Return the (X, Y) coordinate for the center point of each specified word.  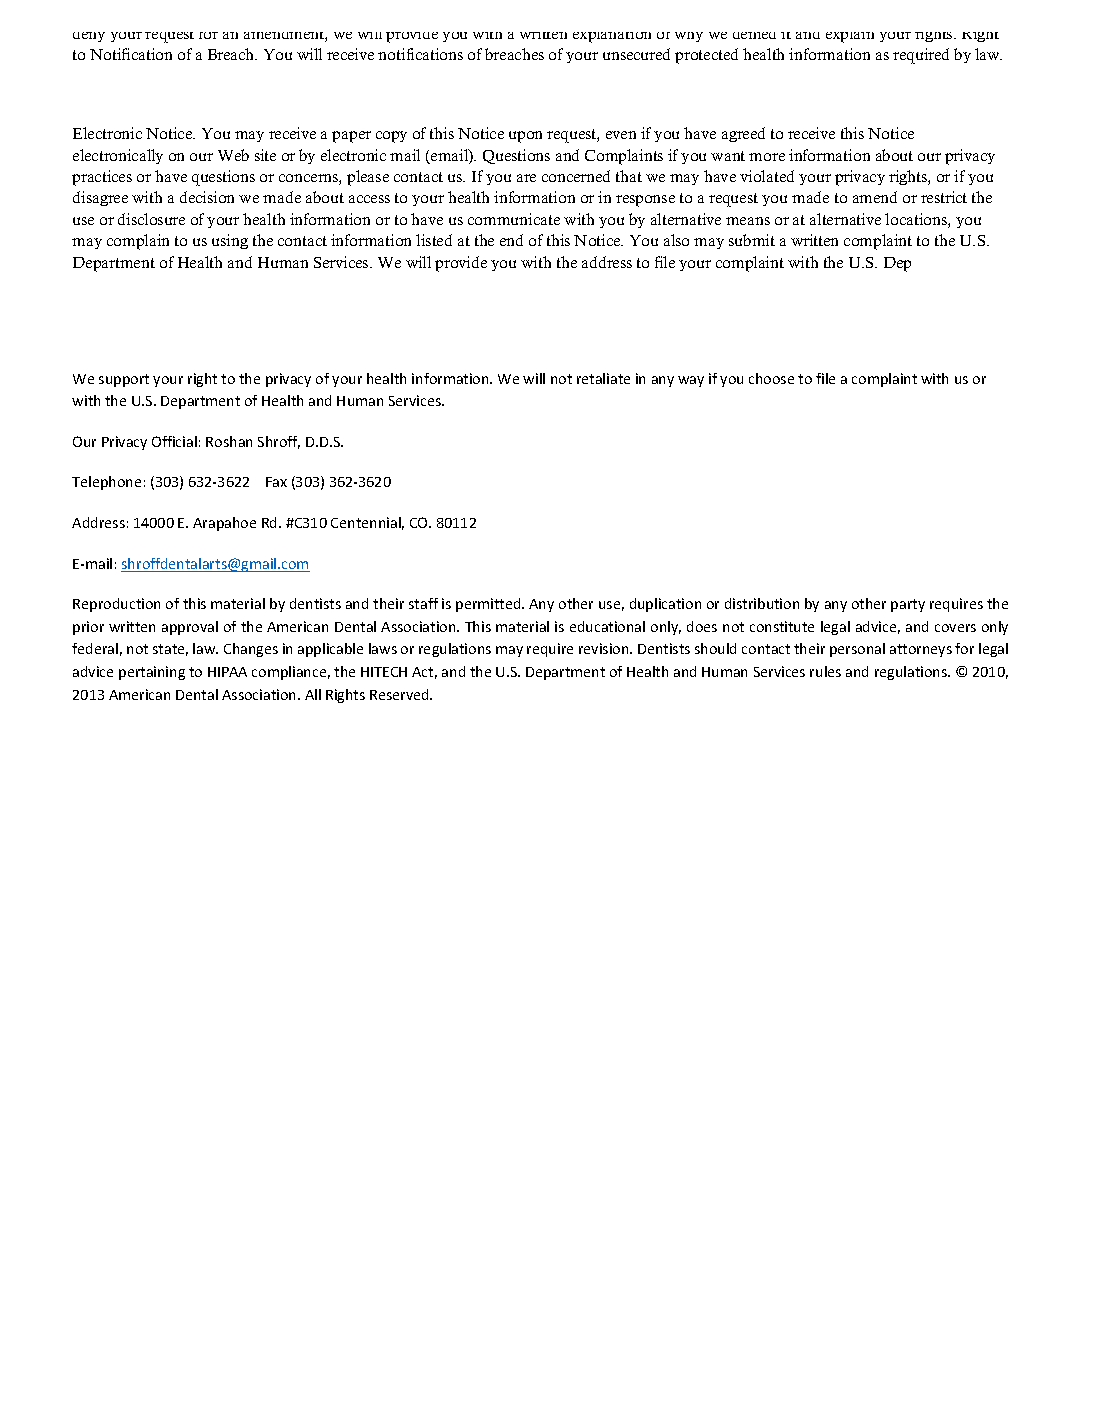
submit (752, 240)
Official (174, 441)
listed (434, 240)
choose (771, 378)
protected (706, 56)
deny (89, 37)
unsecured (636, 54)
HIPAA (227, 672)
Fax (276, 482)
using (230, 241)
